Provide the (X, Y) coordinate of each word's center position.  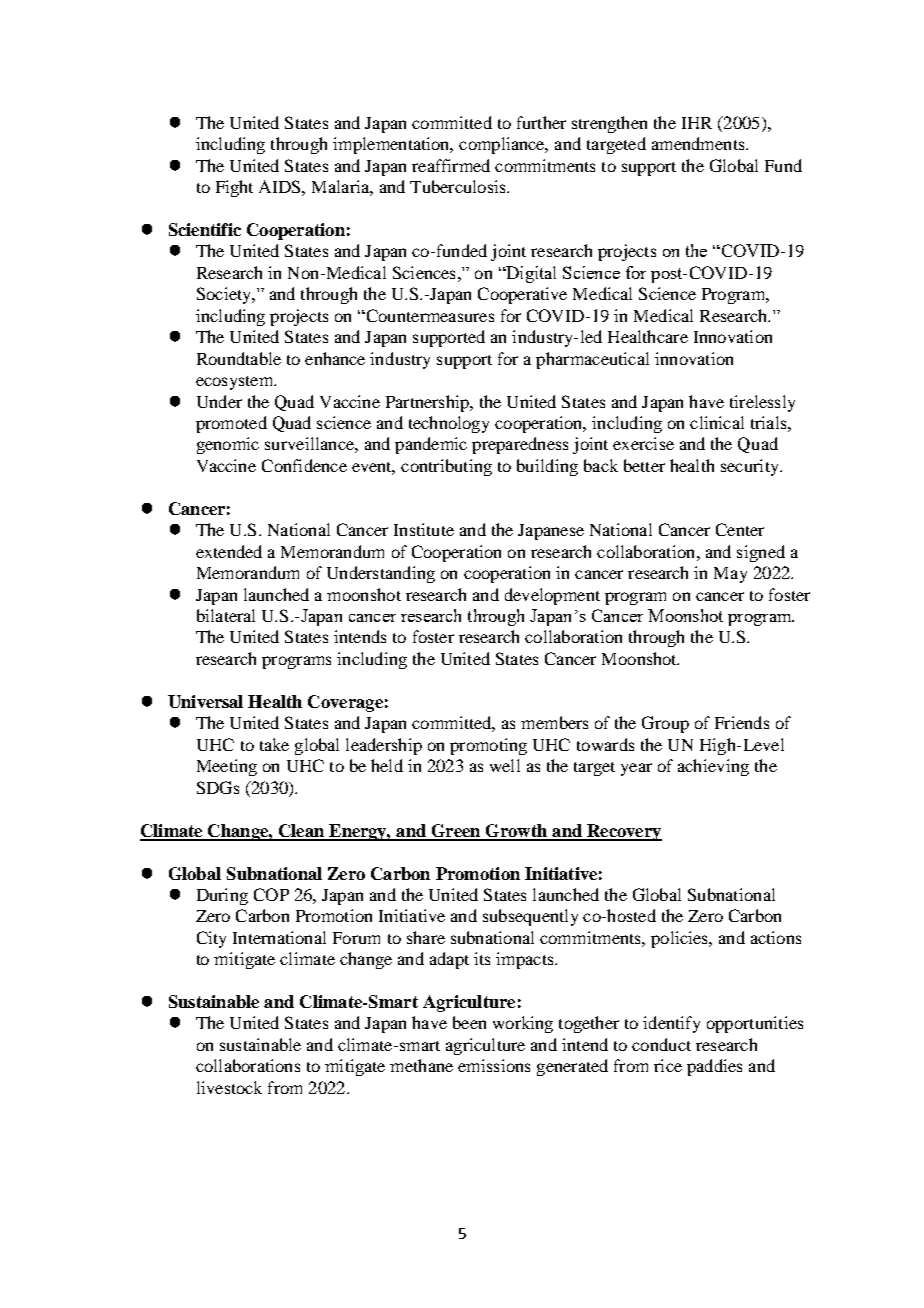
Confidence (304, 465)
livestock (229, 1087)
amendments (699, 143)
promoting (488, 746)
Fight (234, 188)
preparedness (520, 445)
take (274, 744)
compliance (503, 145)
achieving (713, 767)
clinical (717, 422)
